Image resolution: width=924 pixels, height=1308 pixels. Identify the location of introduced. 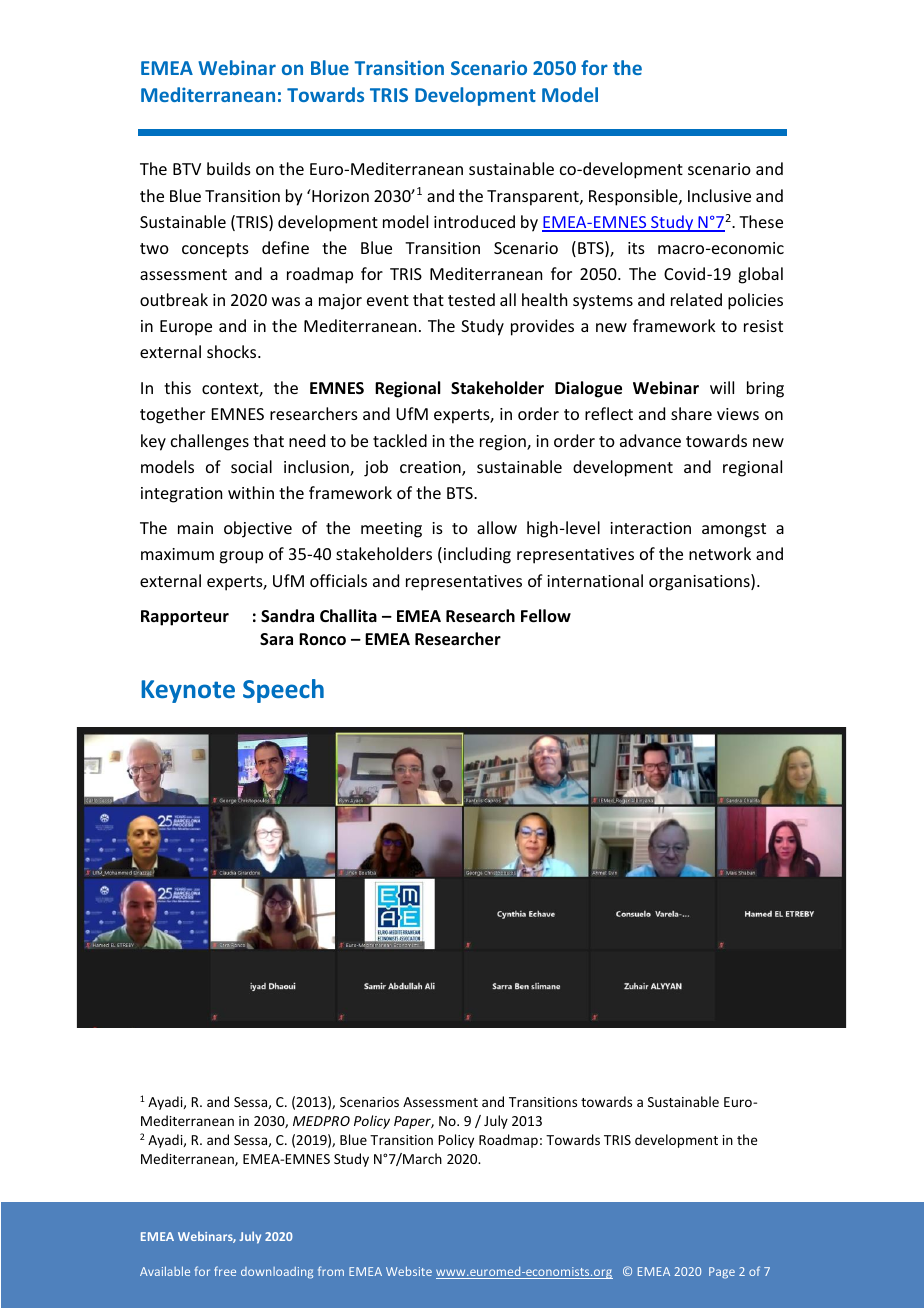
(474, 221).
